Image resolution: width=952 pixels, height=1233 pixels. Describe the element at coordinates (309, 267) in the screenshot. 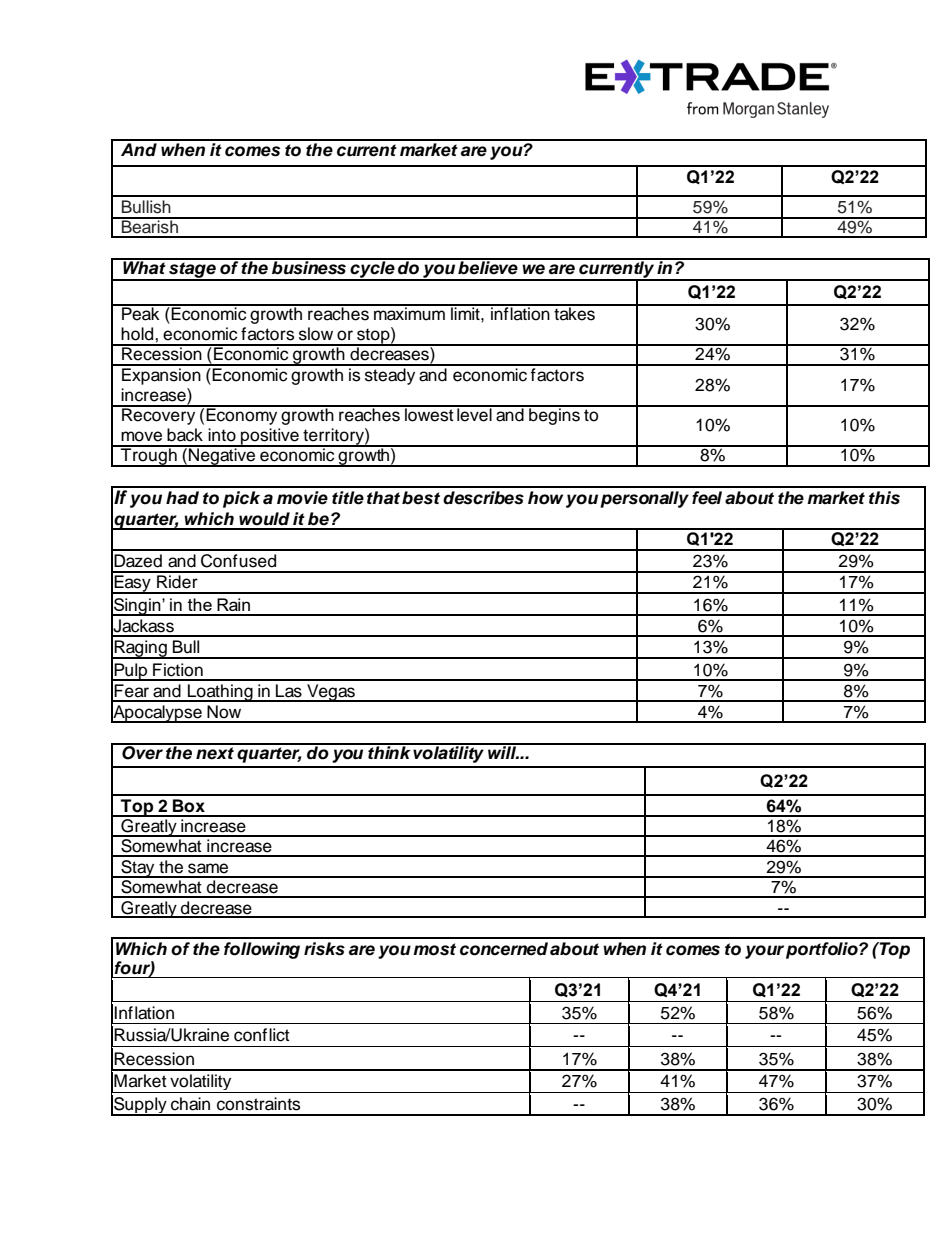

I see `business` at that location.
